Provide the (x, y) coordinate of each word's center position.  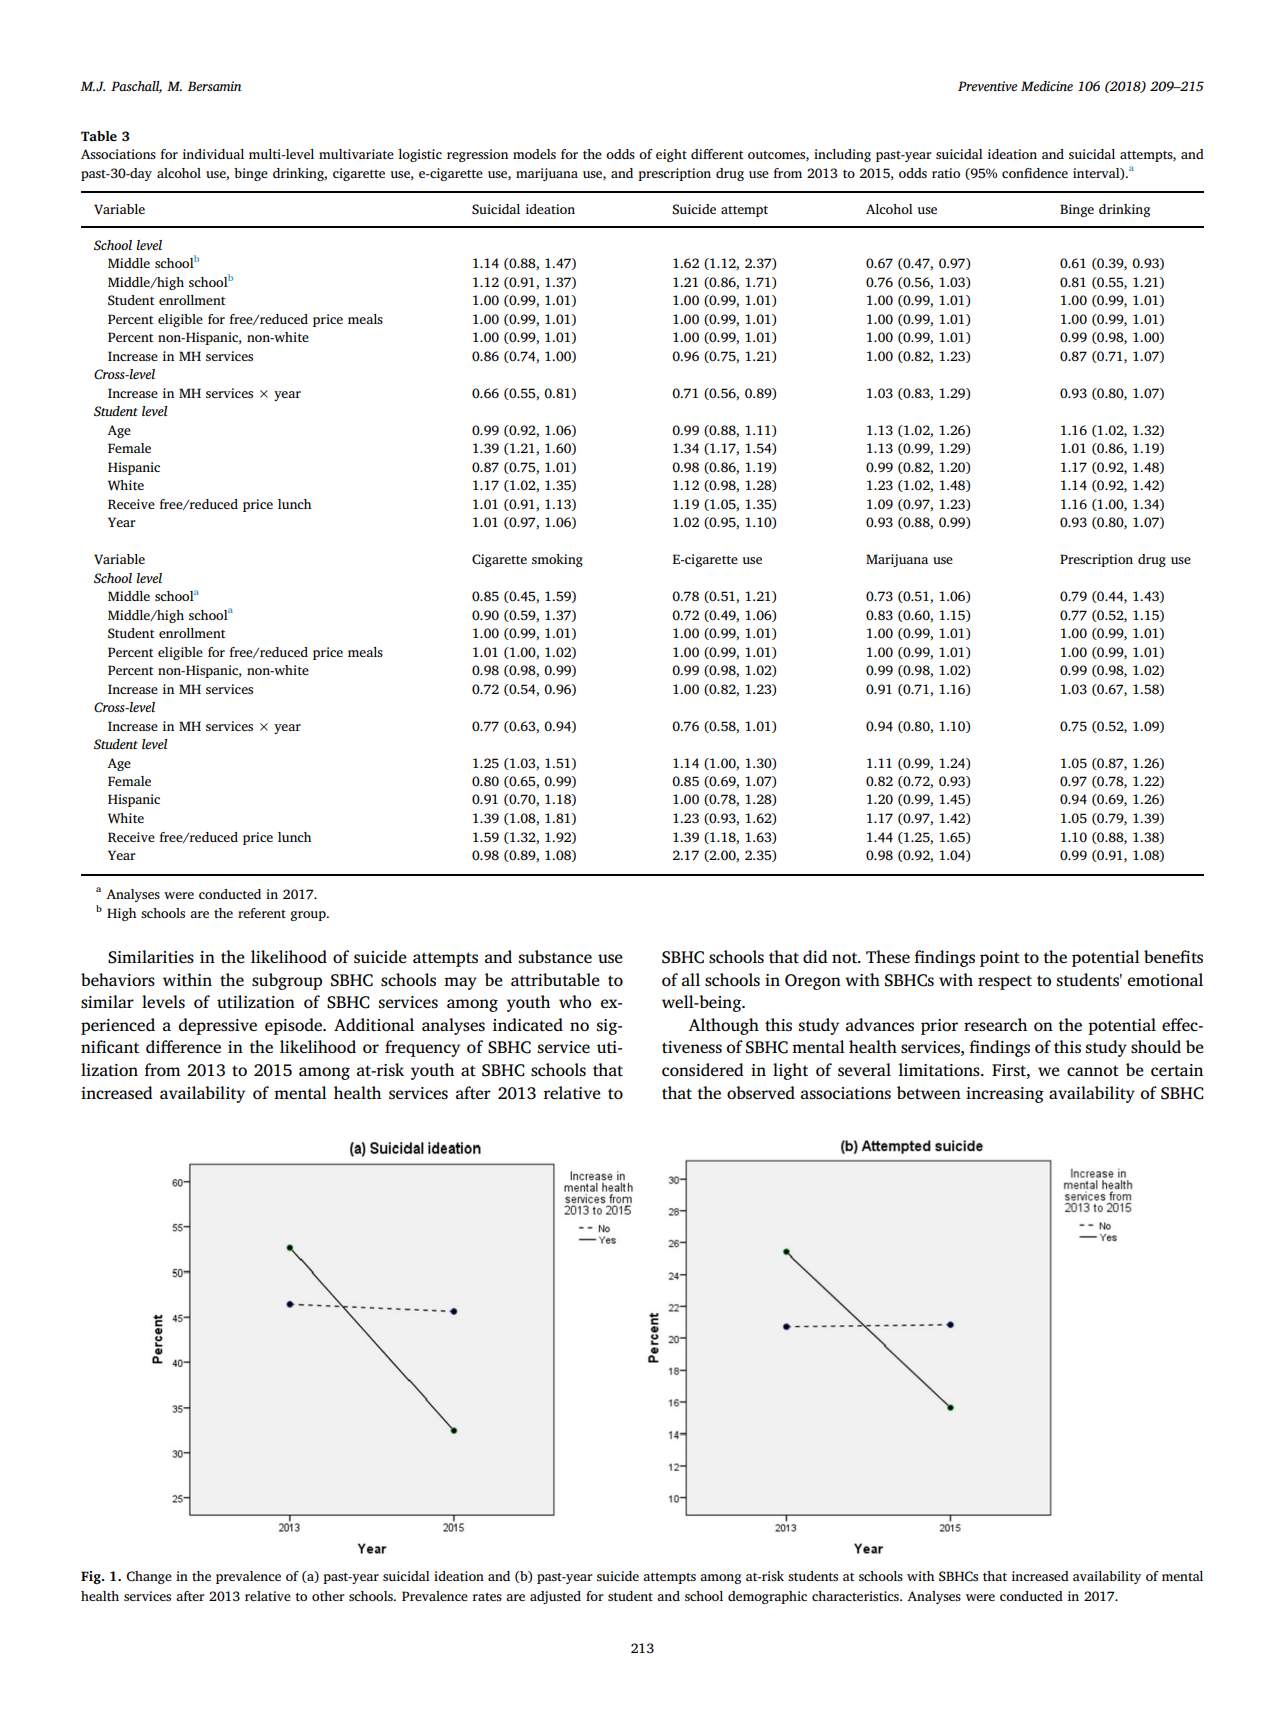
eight (671, 155)
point (1000, 959)
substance (555, 956)
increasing (1005, 1095)
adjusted (555, 1597)
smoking (557, 560)
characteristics (856, 1596)
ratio (946, 173)
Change (149, 1577)
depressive (218, 1026)
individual (213, 154)
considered (703, 1070)
